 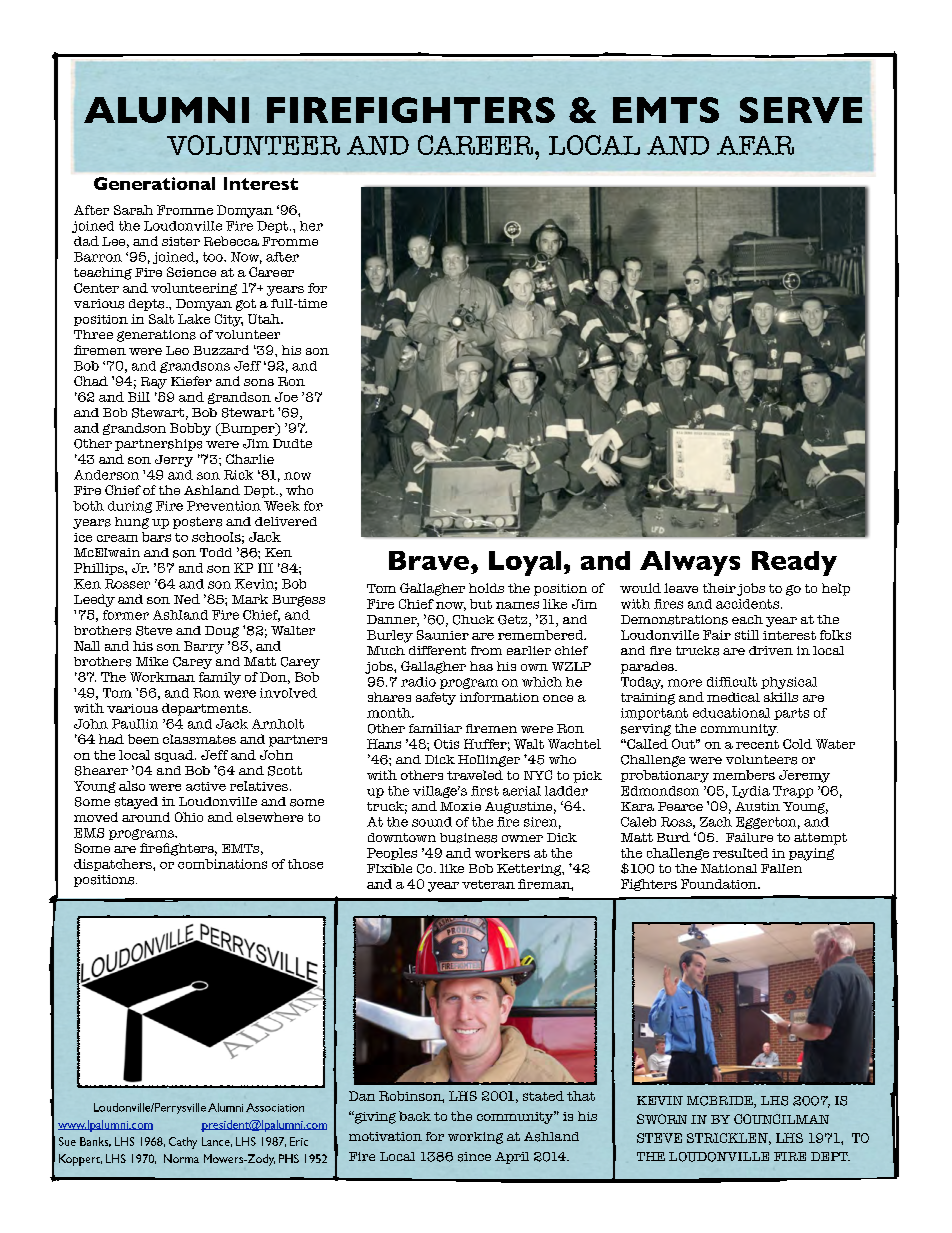 I want to click on different, so click(x=437, y=650).
